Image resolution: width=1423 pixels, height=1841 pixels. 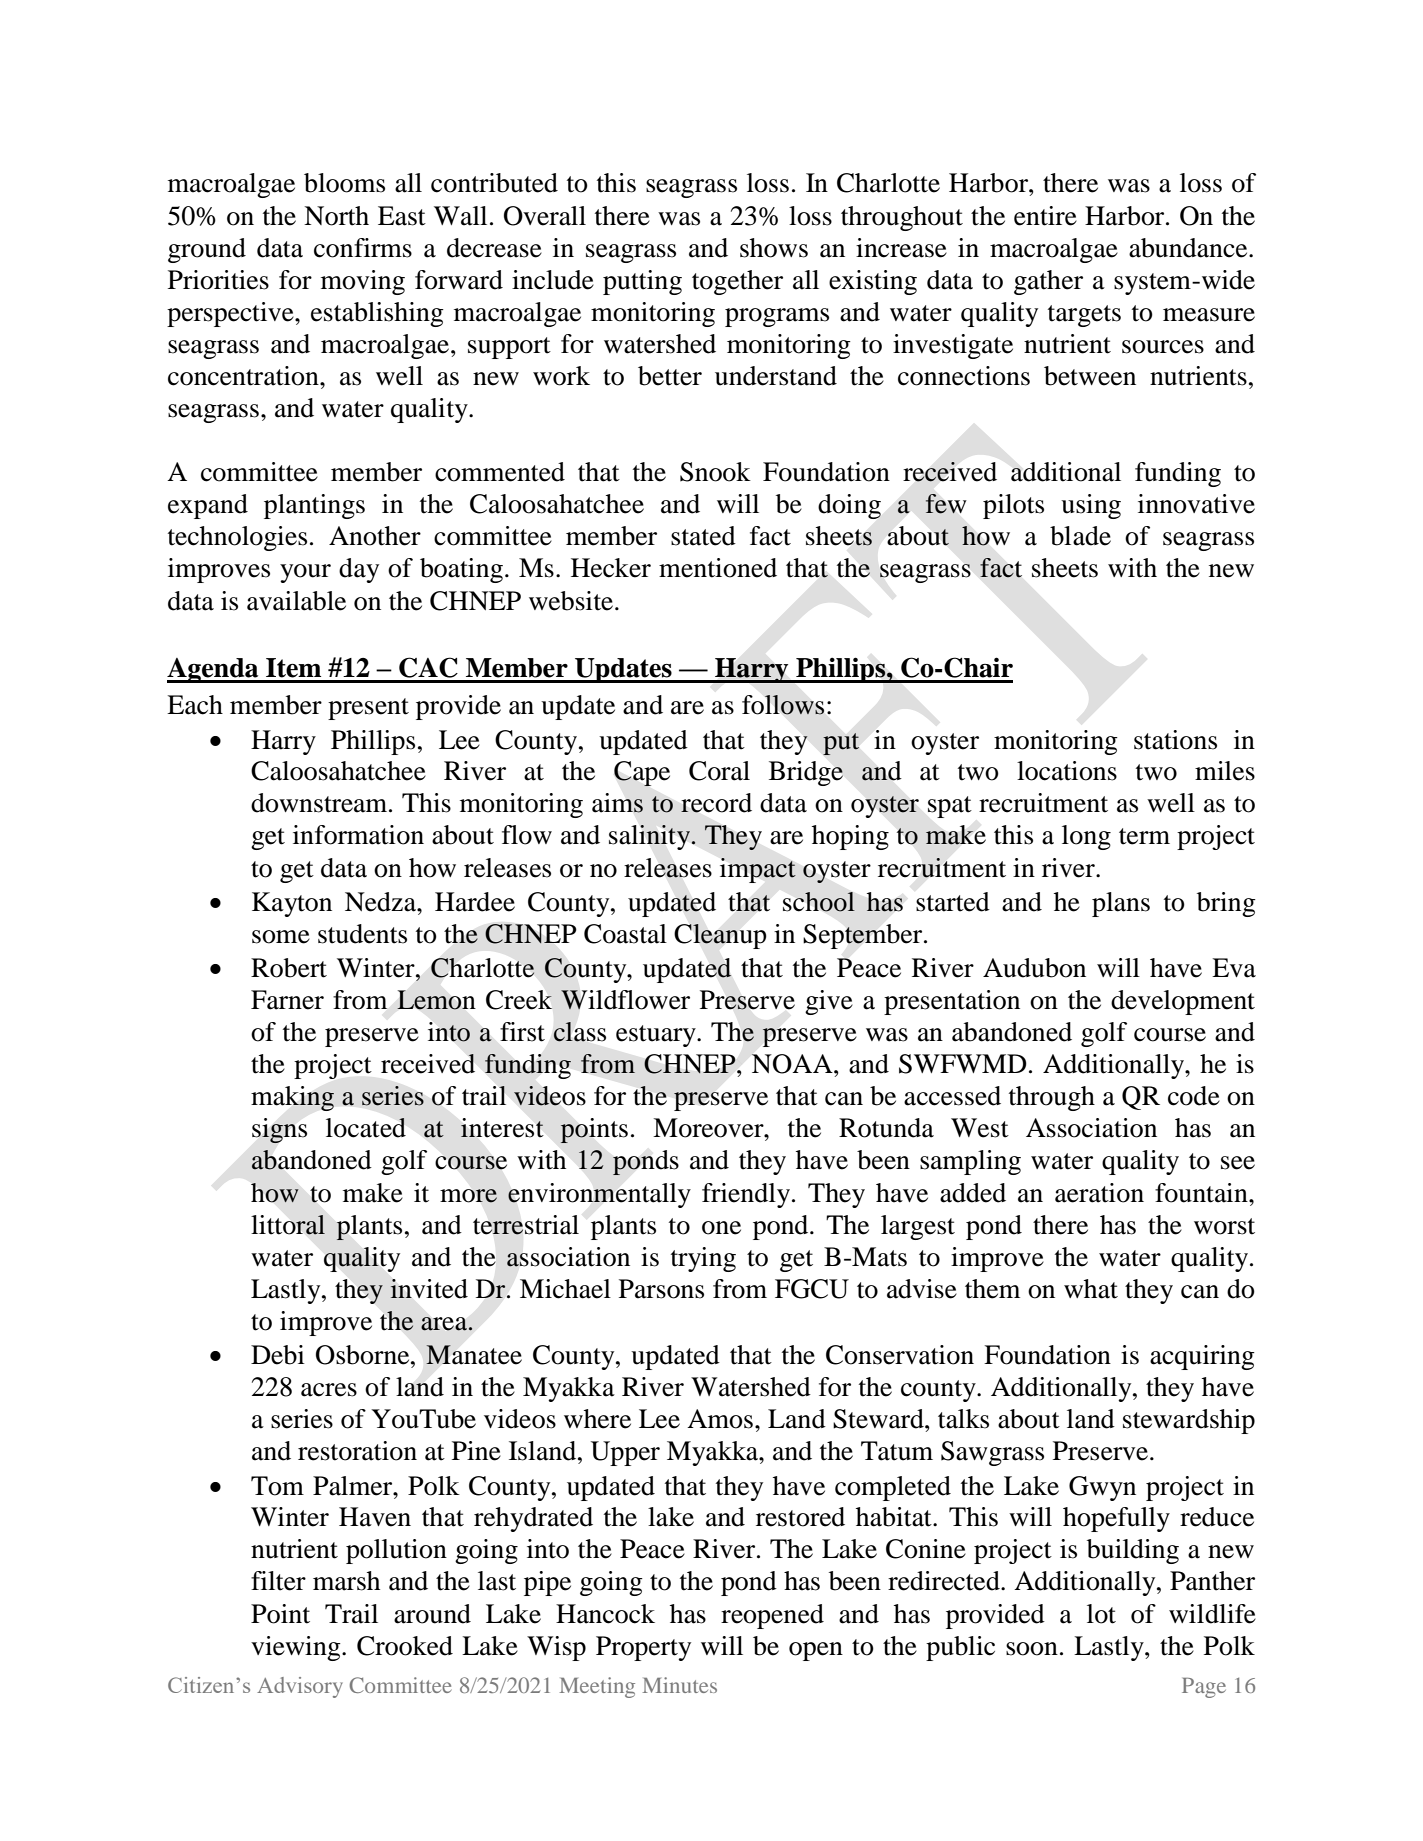 I want to click on entire, so click(x=1045, y=216).
